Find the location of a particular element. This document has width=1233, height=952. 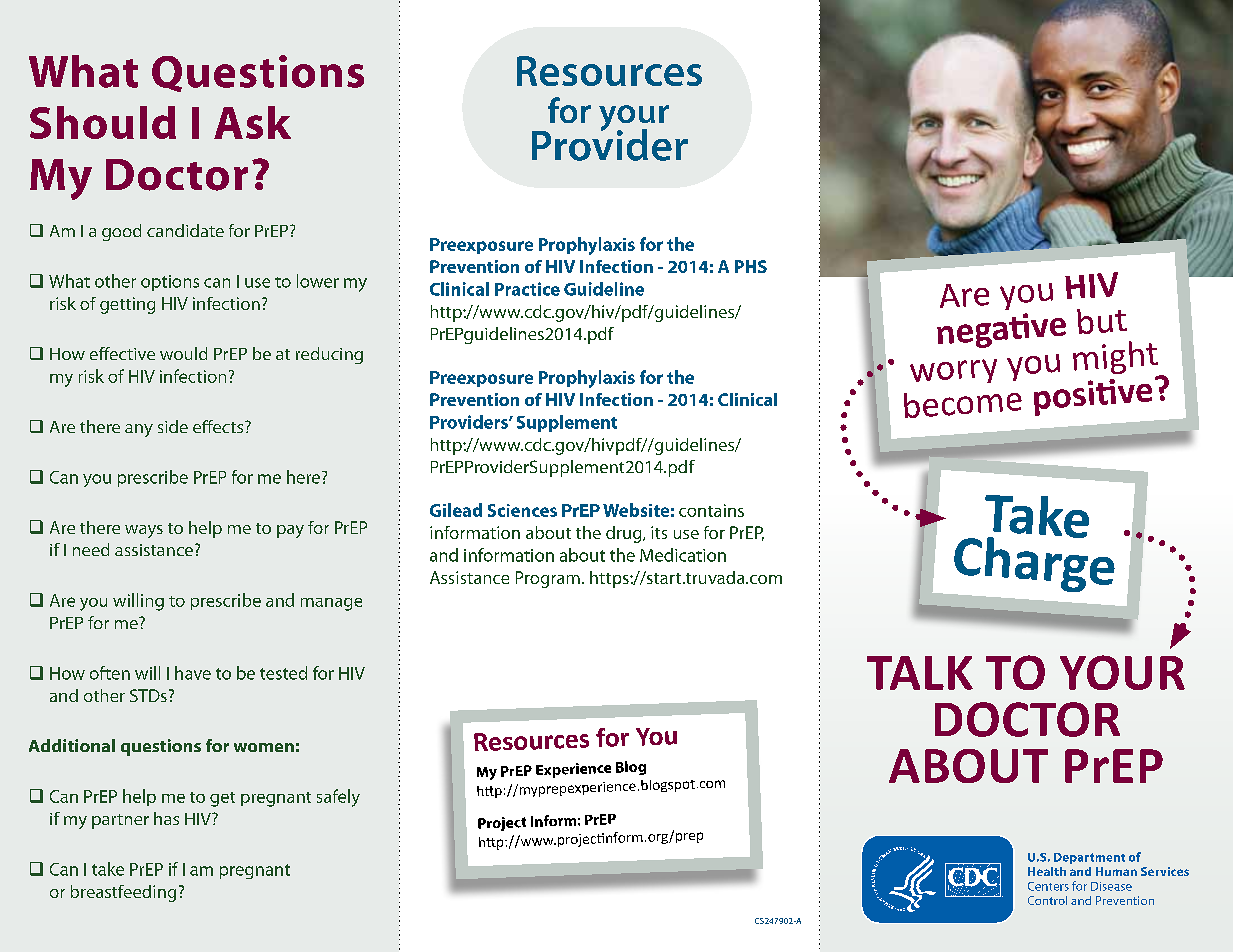

have is located at coordinates (193, 673).
